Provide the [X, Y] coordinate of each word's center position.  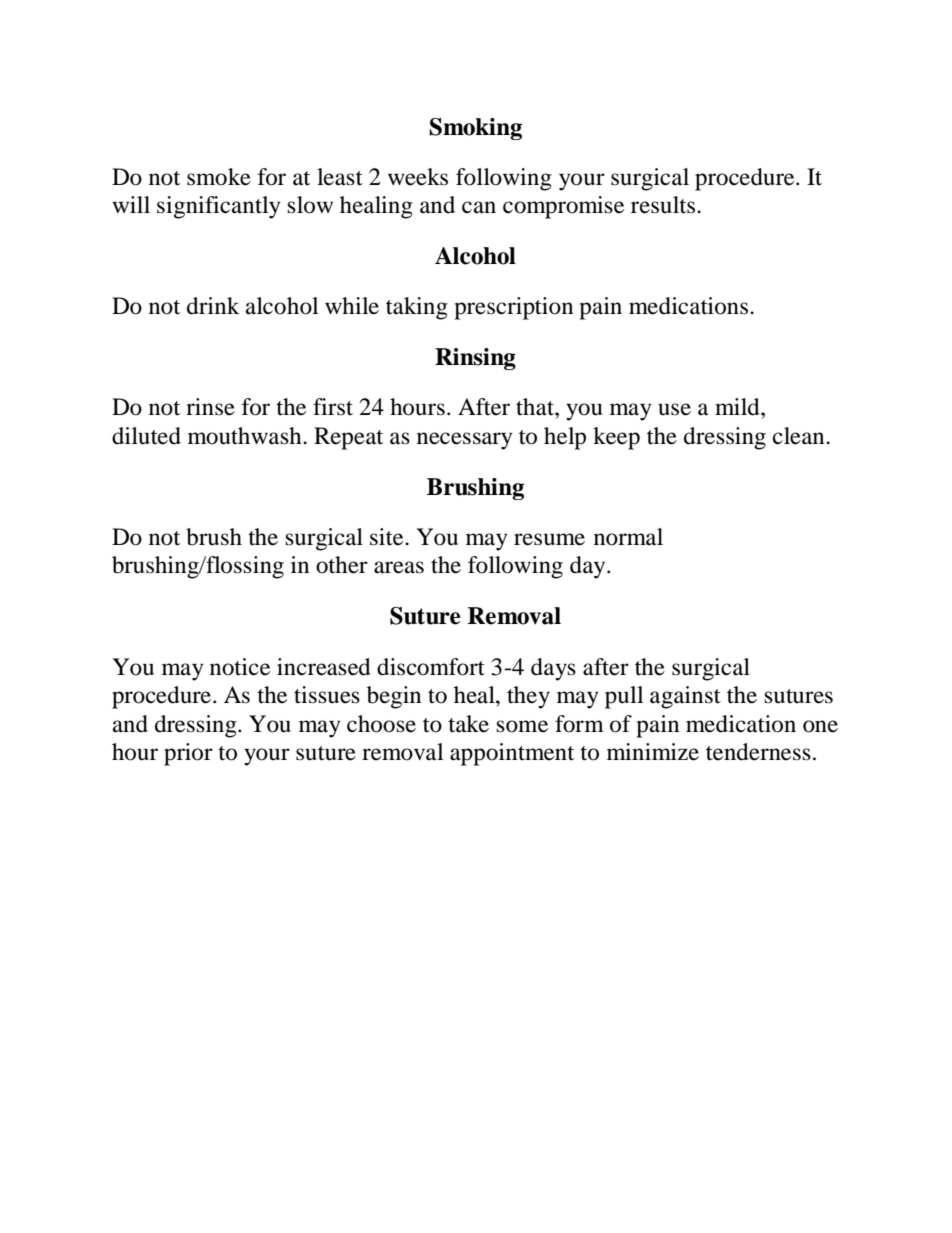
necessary [465, 441]
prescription [513, 308]
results [663, 205]
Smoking [475, 129]
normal [628, 537]
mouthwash [246, 436]
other [342, 565]
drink [213, 306]
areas [399, 567]
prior [188, 754]
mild [738, 407]
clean [800, 436]
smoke [219, 177]
